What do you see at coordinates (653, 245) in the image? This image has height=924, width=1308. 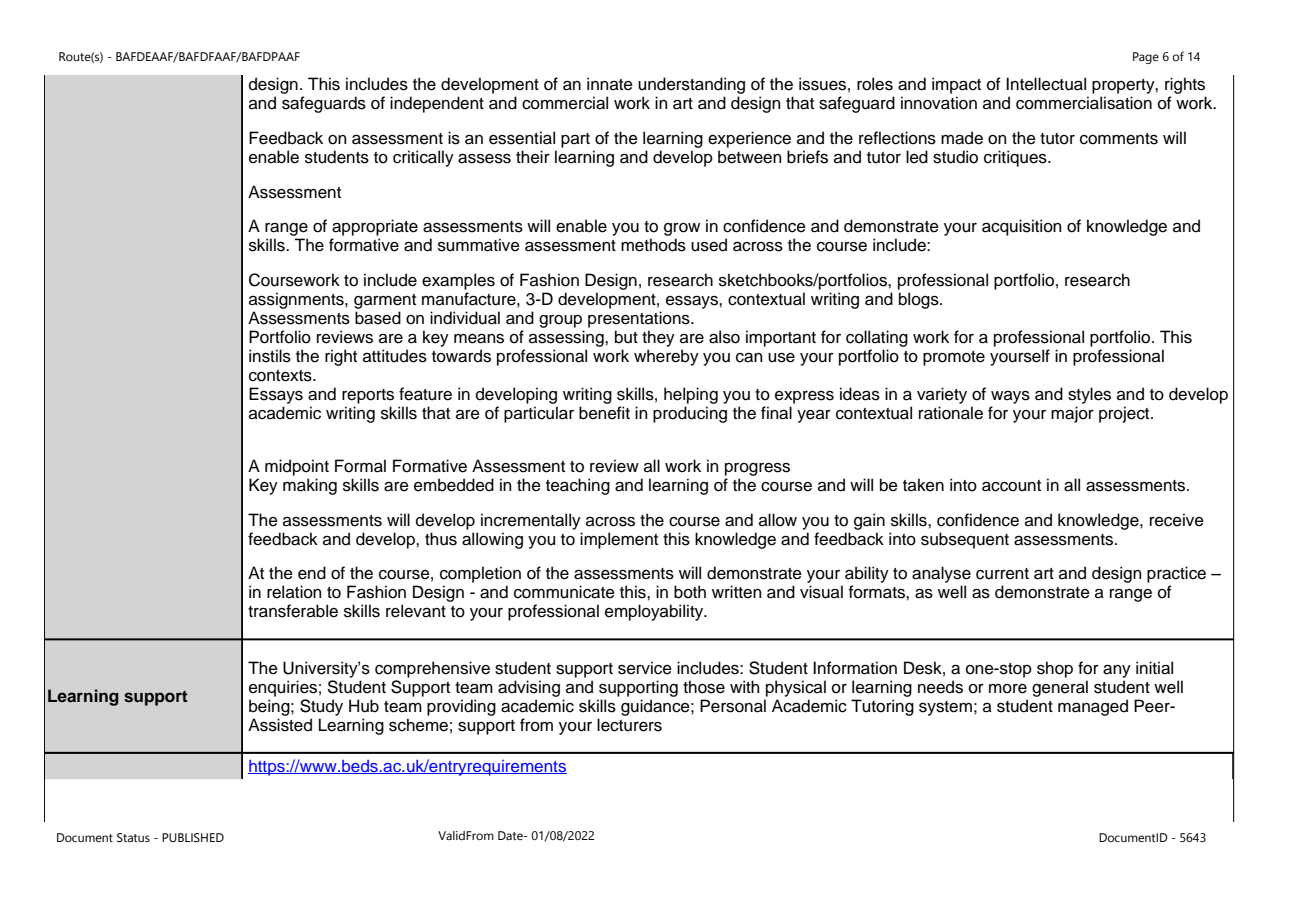 I see `methods` at bounding box center [653, 245].
